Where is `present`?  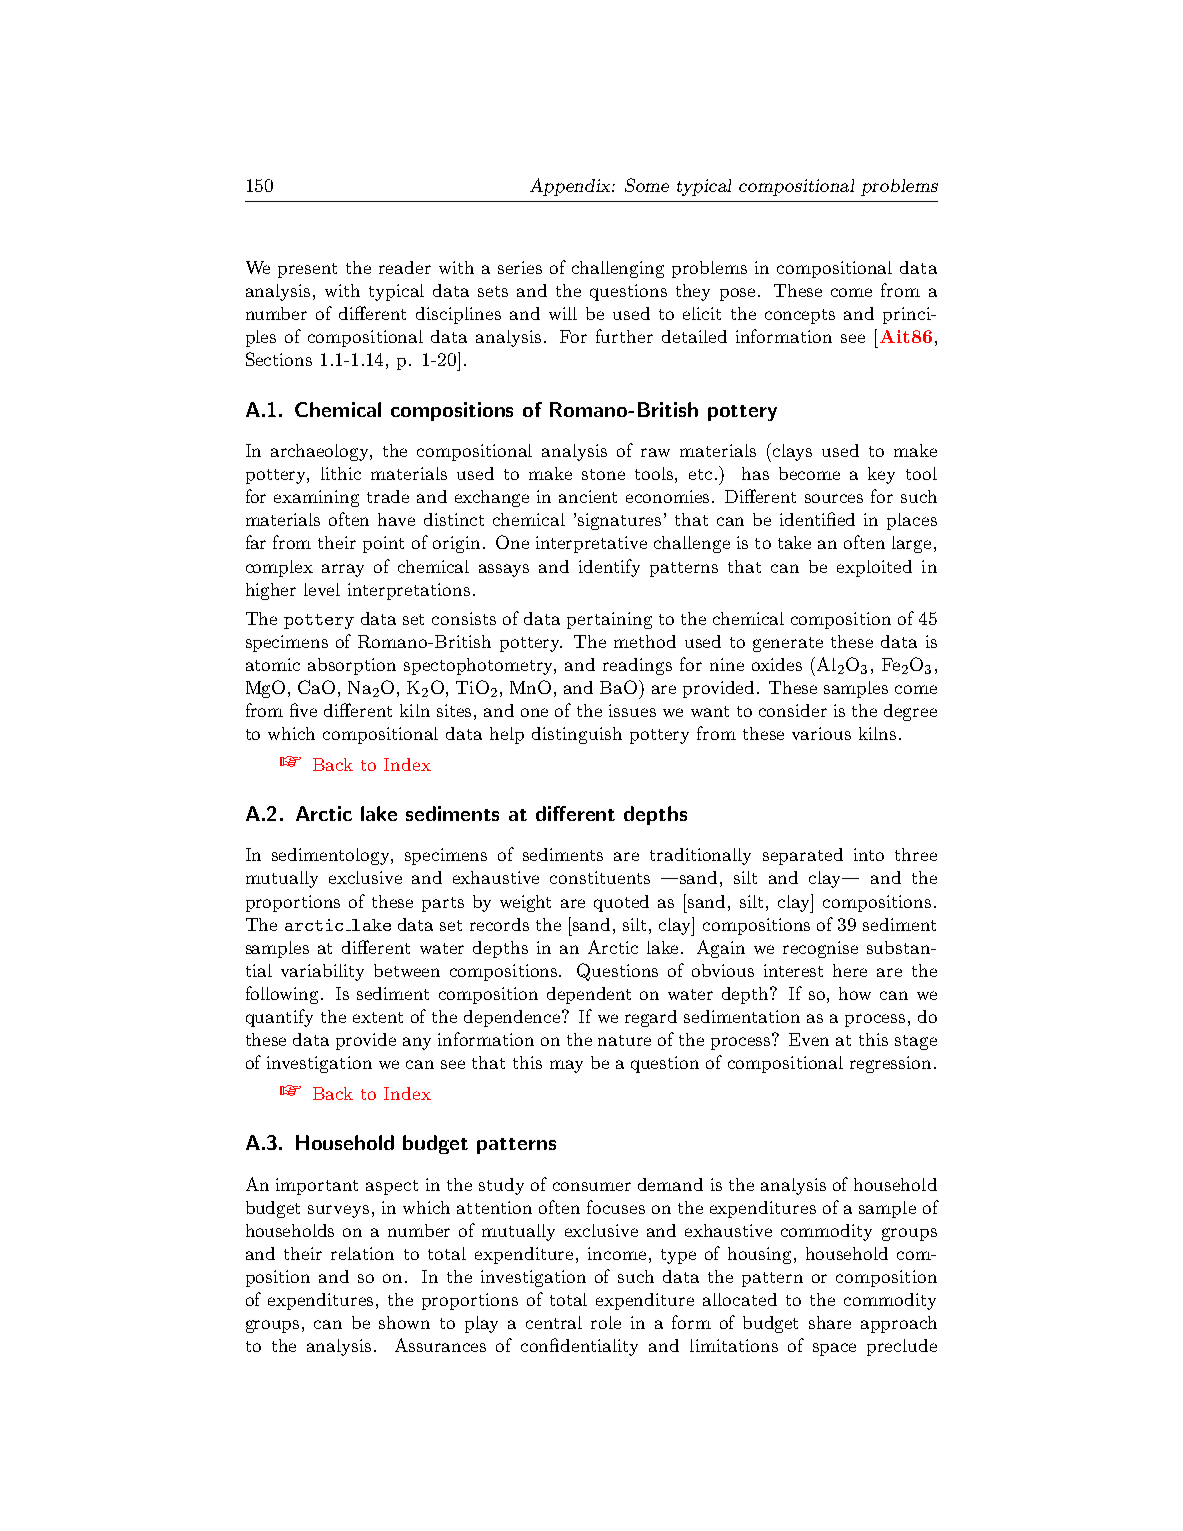
present is located at coordinates (307, 270).
